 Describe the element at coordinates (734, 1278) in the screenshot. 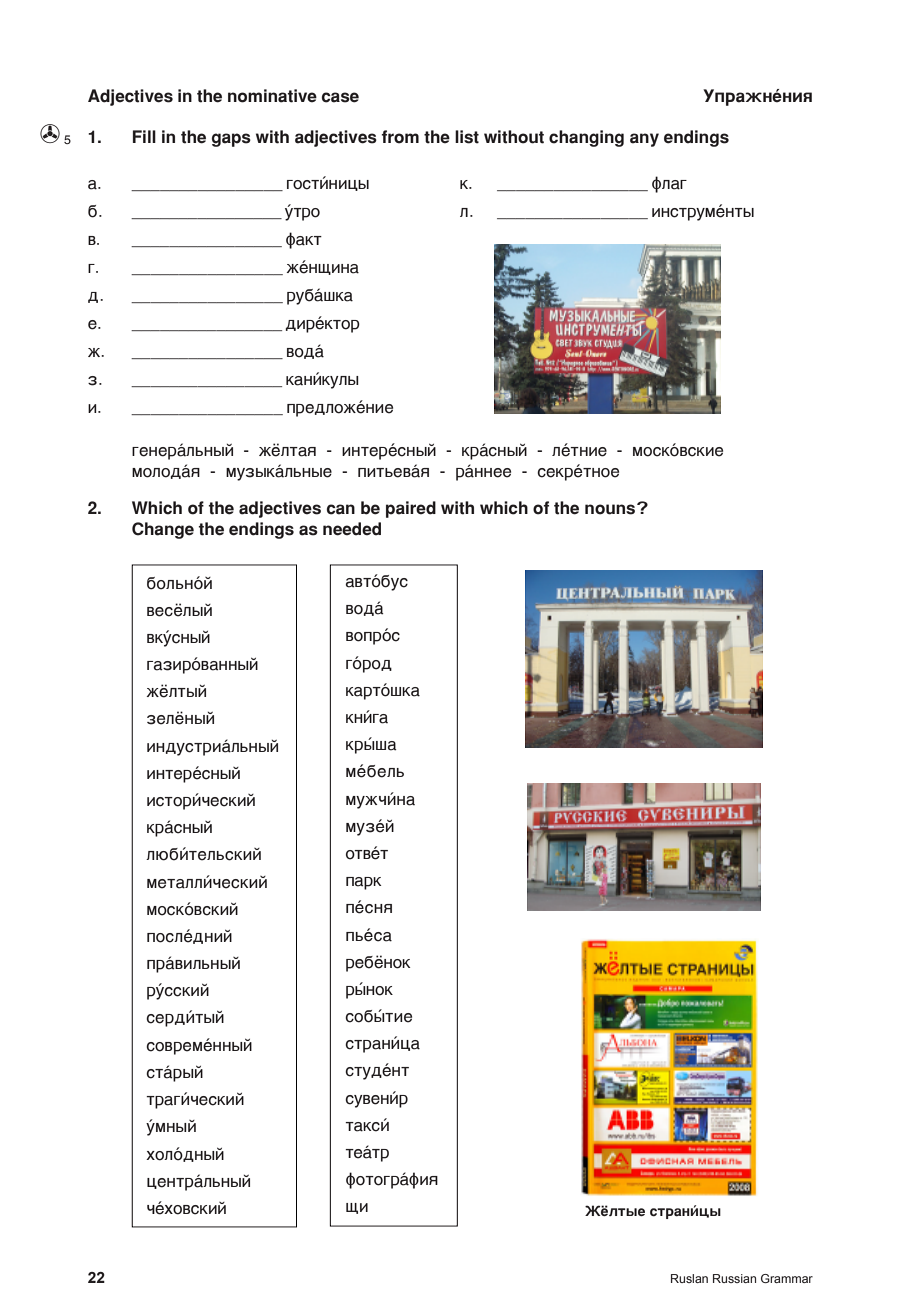

I see `Russian` at that location.
